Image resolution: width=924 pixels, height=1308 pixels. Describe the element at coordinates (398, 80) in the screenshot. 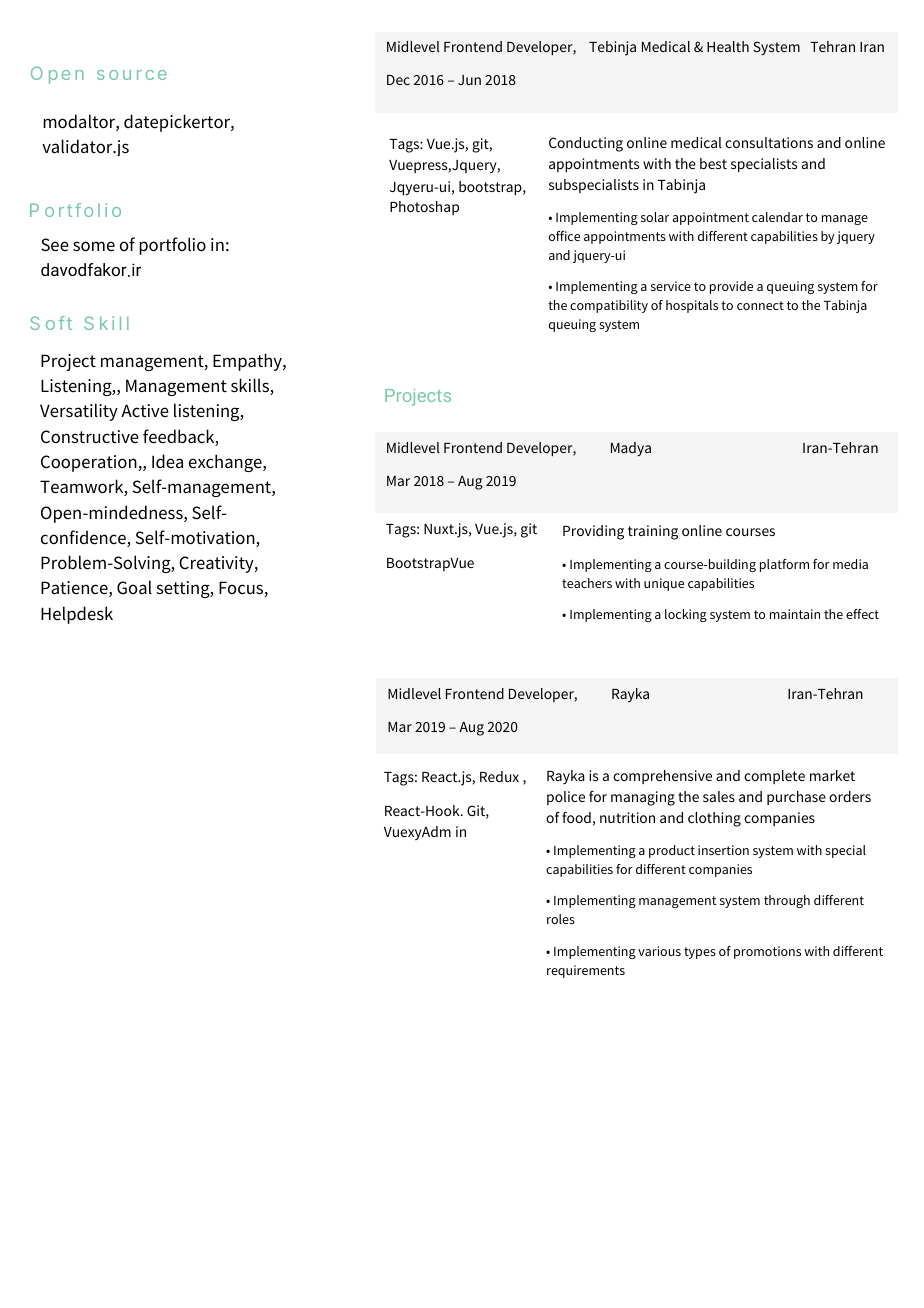

I see `Dec` at that location.
